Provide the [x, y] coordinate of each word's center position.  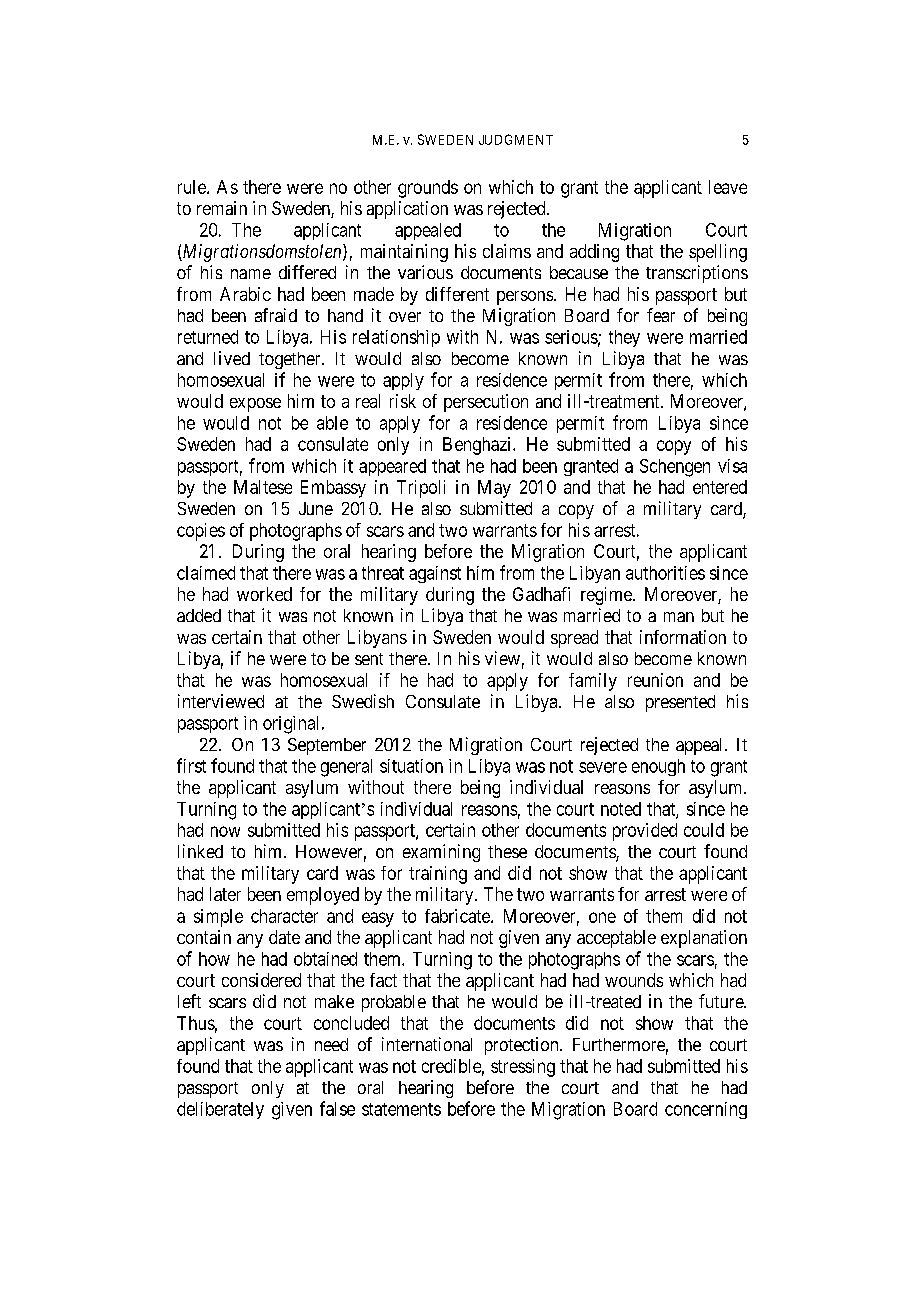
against [435, 574]
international [427, 1044]
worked [264, 594]
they [624, 338]
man [679, 617]
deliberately [220, 1110]
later [225, 894]
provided [645, 832]
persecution [486, 403]
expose [255, 405]
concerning [706, 1110]
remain [222, 208]
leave [728, 187]
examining [441, 853]
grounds [428, 189]
